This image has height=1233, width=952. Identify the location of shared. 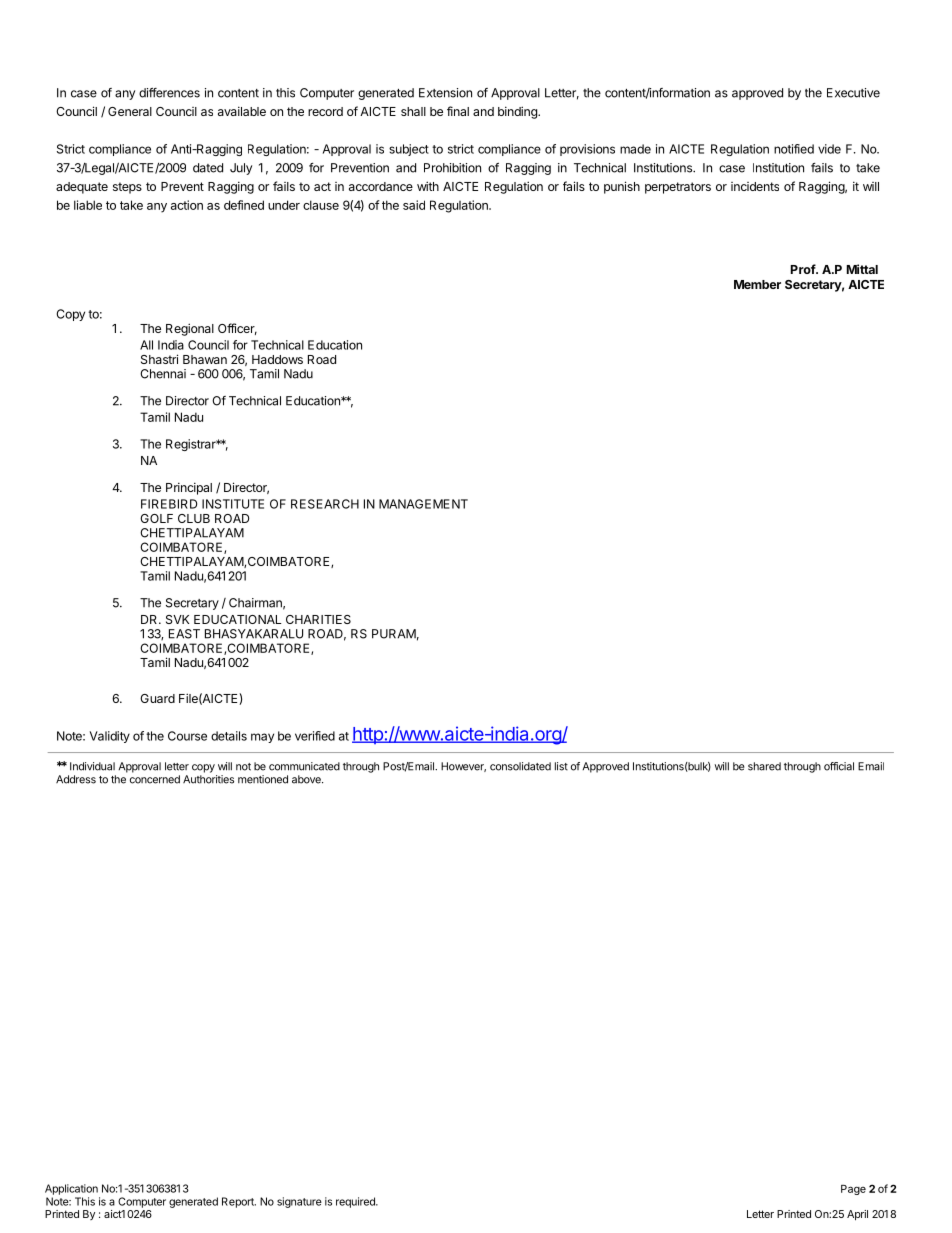
(764, 766).
